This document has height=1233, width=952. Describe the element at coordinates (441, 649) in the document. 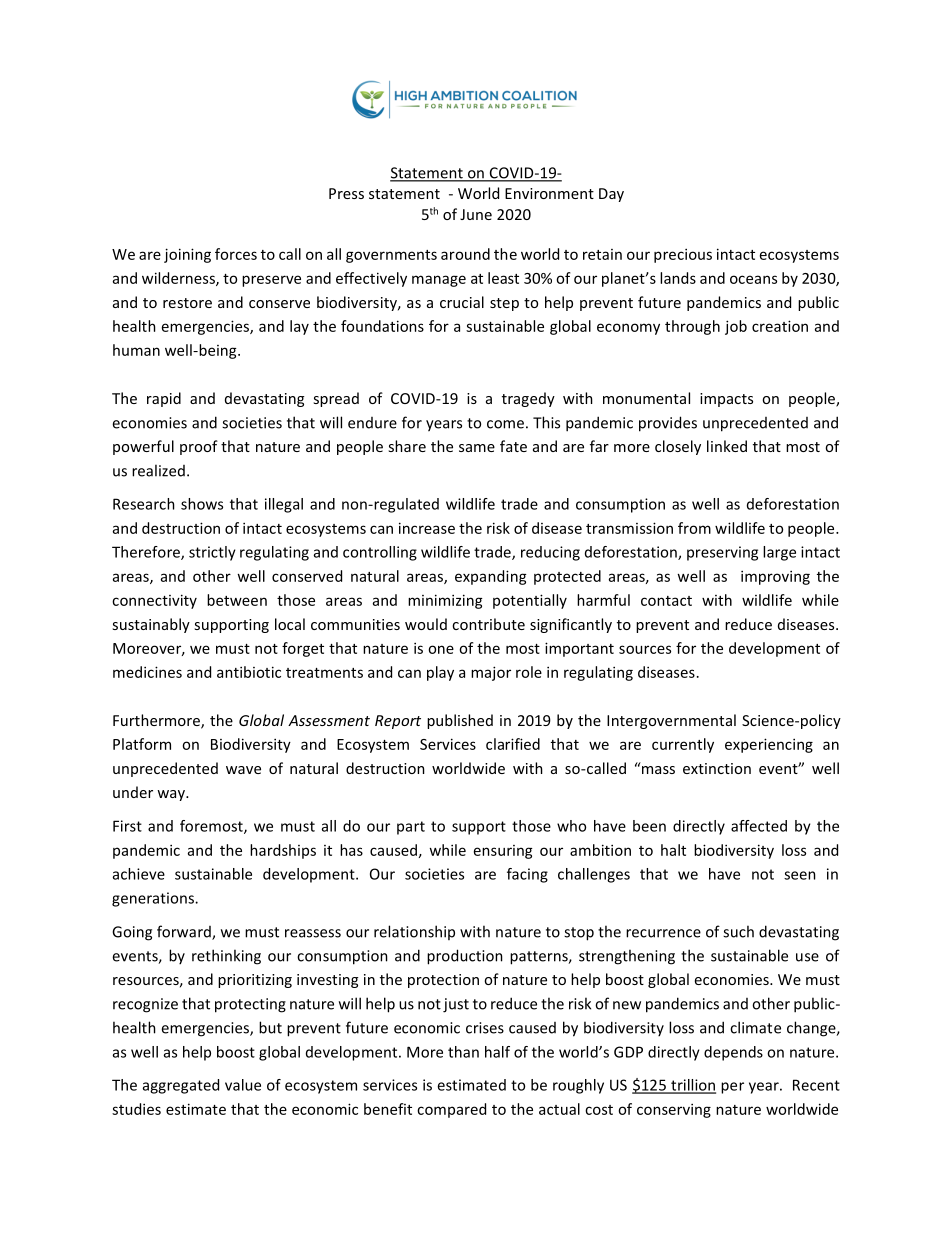

I see `one` at that location.
